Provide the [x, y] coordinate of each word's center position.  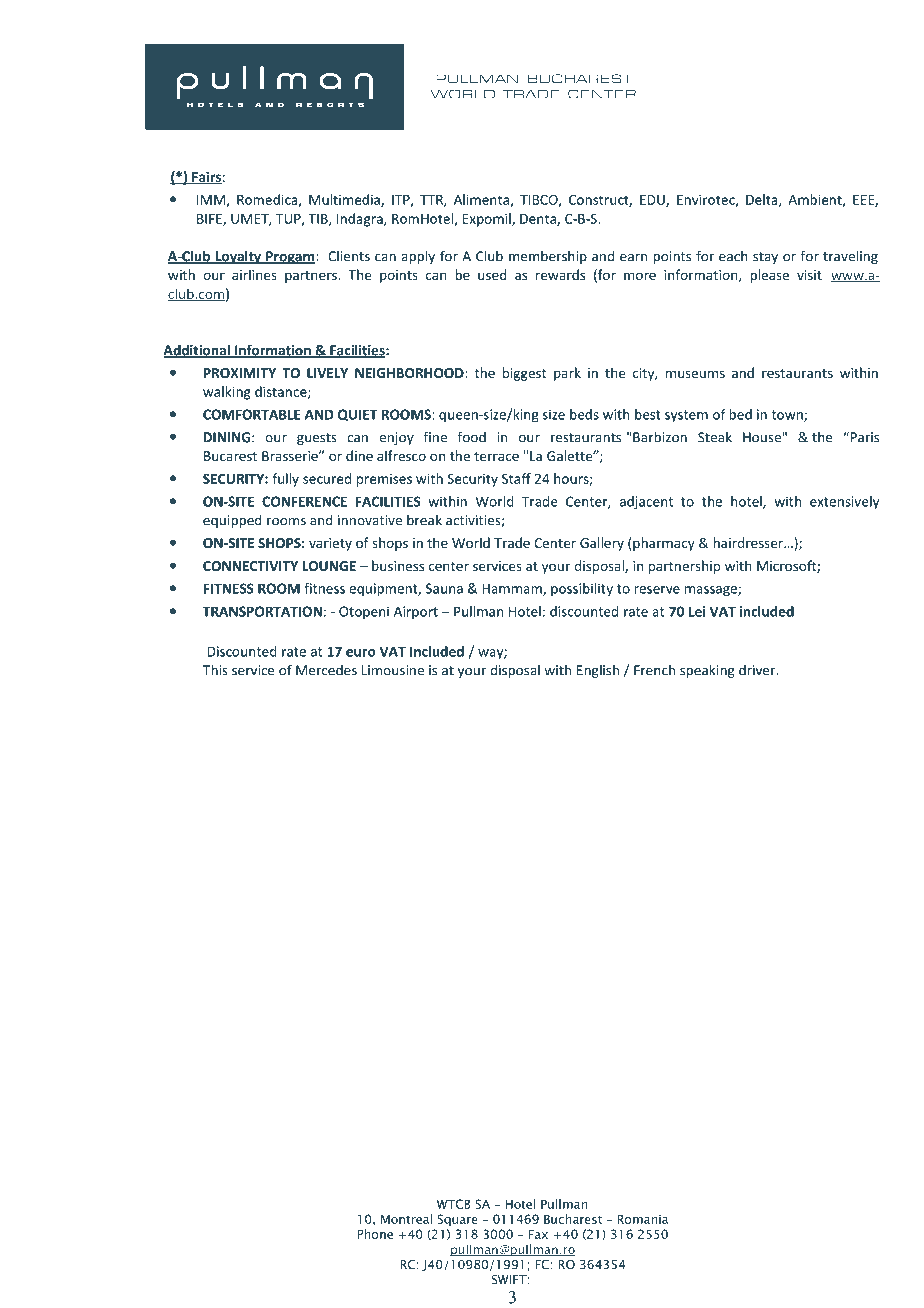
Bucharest [573, 1219]
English [598, 671]
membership [548, 257]
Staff [516, 478]
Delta [763, 200]
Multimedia [345, 200]
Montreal [406, 1219]
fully [285, 480]
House [762, 437]
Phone [375, 1234]
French [654, 670]
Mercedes [326, 670]
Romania [642, 1219]
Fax [538, 1234]
